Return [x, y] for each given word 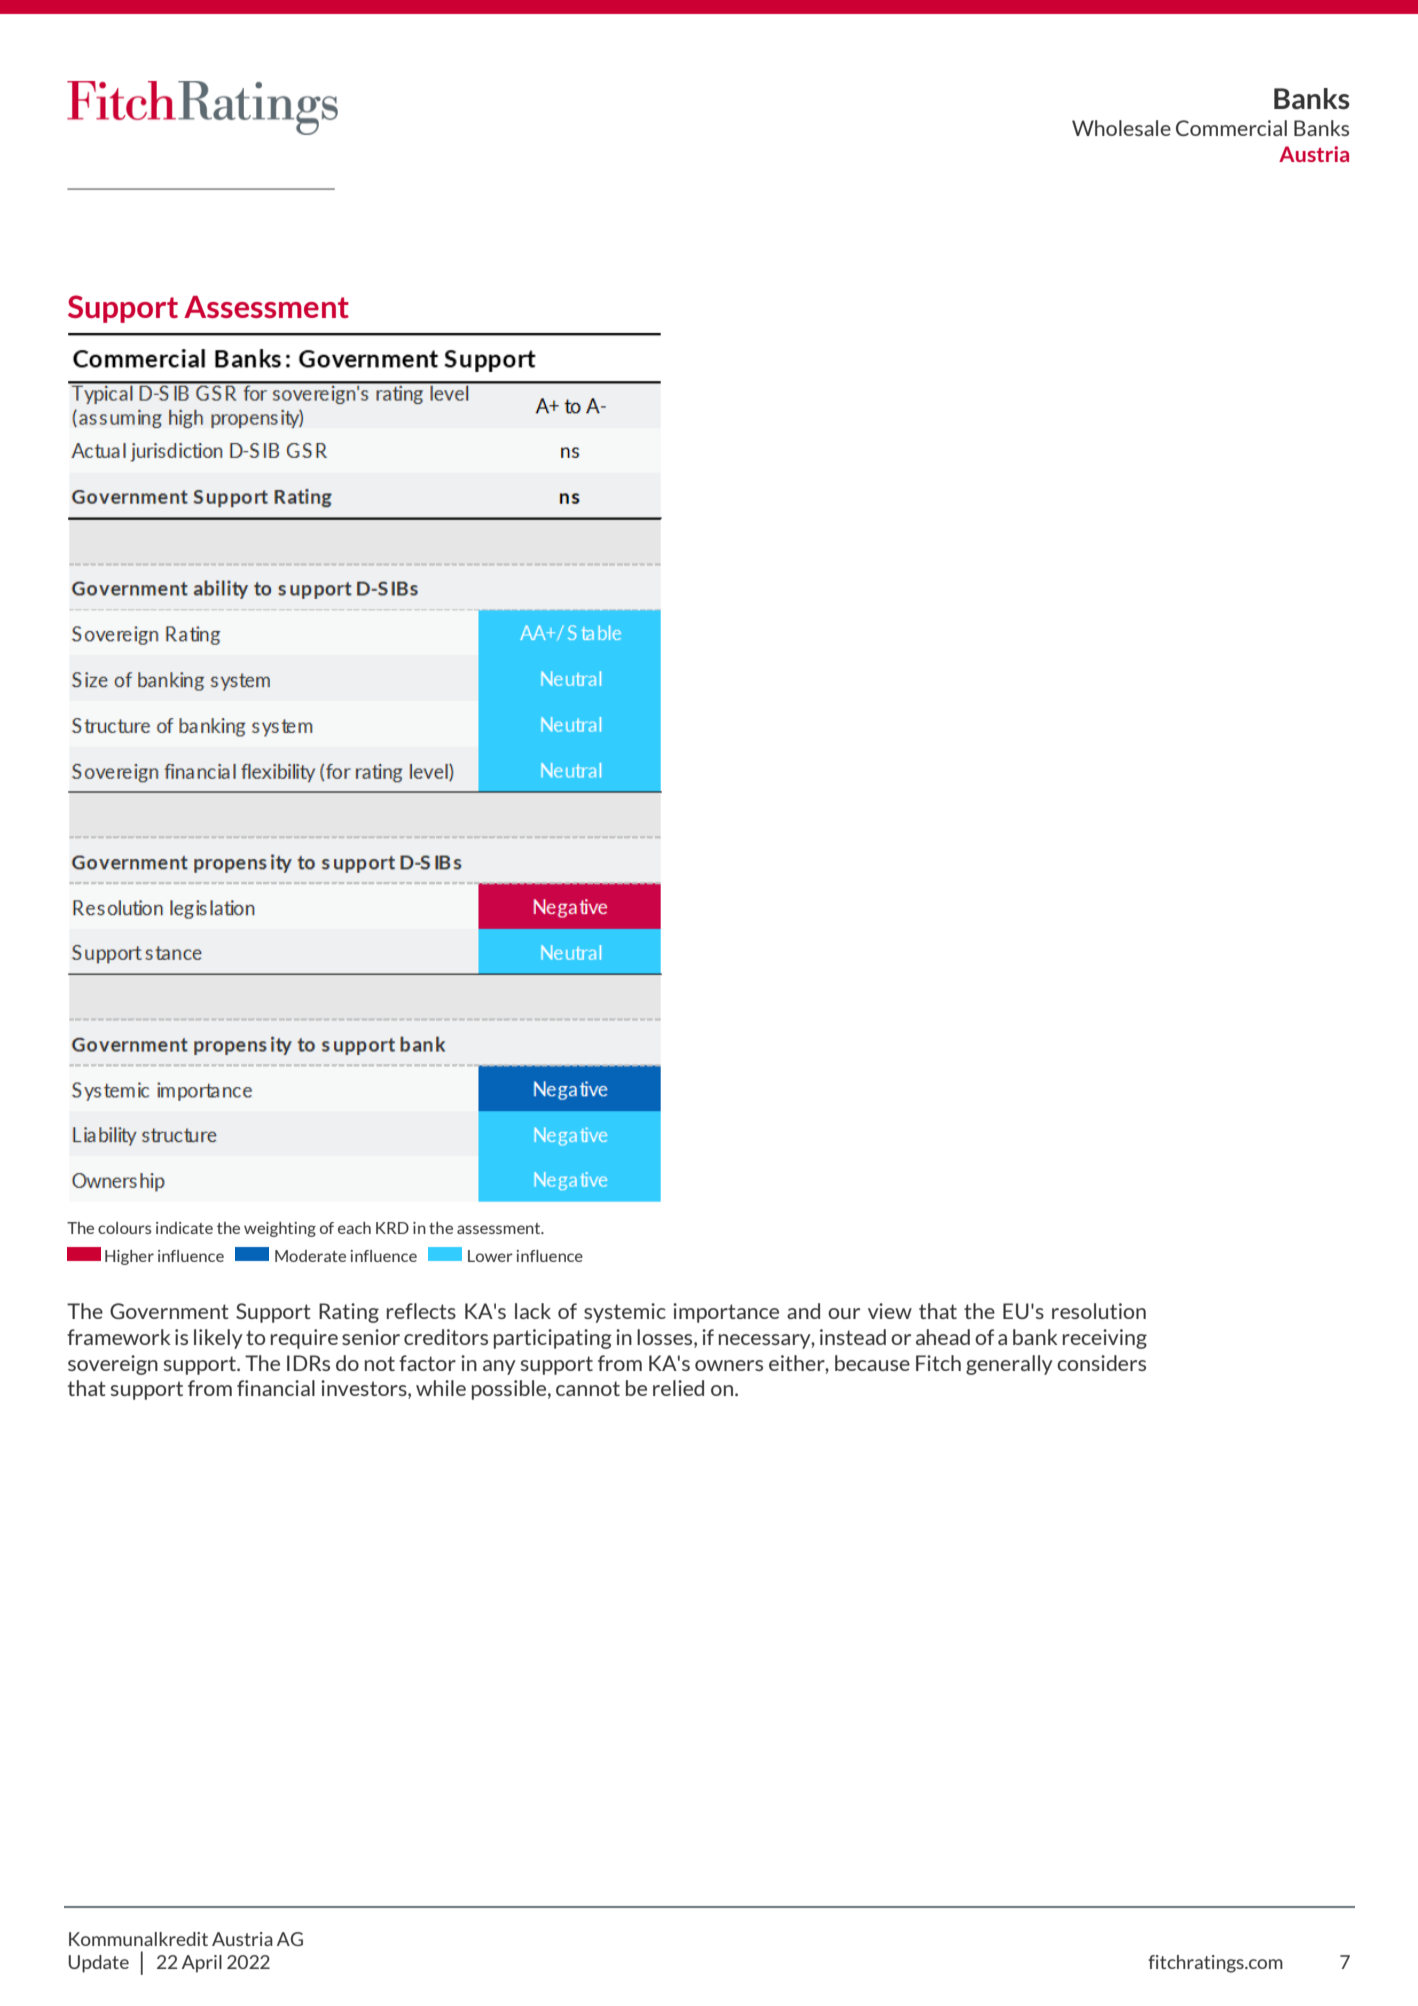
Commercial [1231, 128]
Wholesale [1121, 128]
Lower [490, 1256]
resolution [1099, 1311]
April [202, 1964]
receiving [1105, 1339]
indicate [184, 1228]
